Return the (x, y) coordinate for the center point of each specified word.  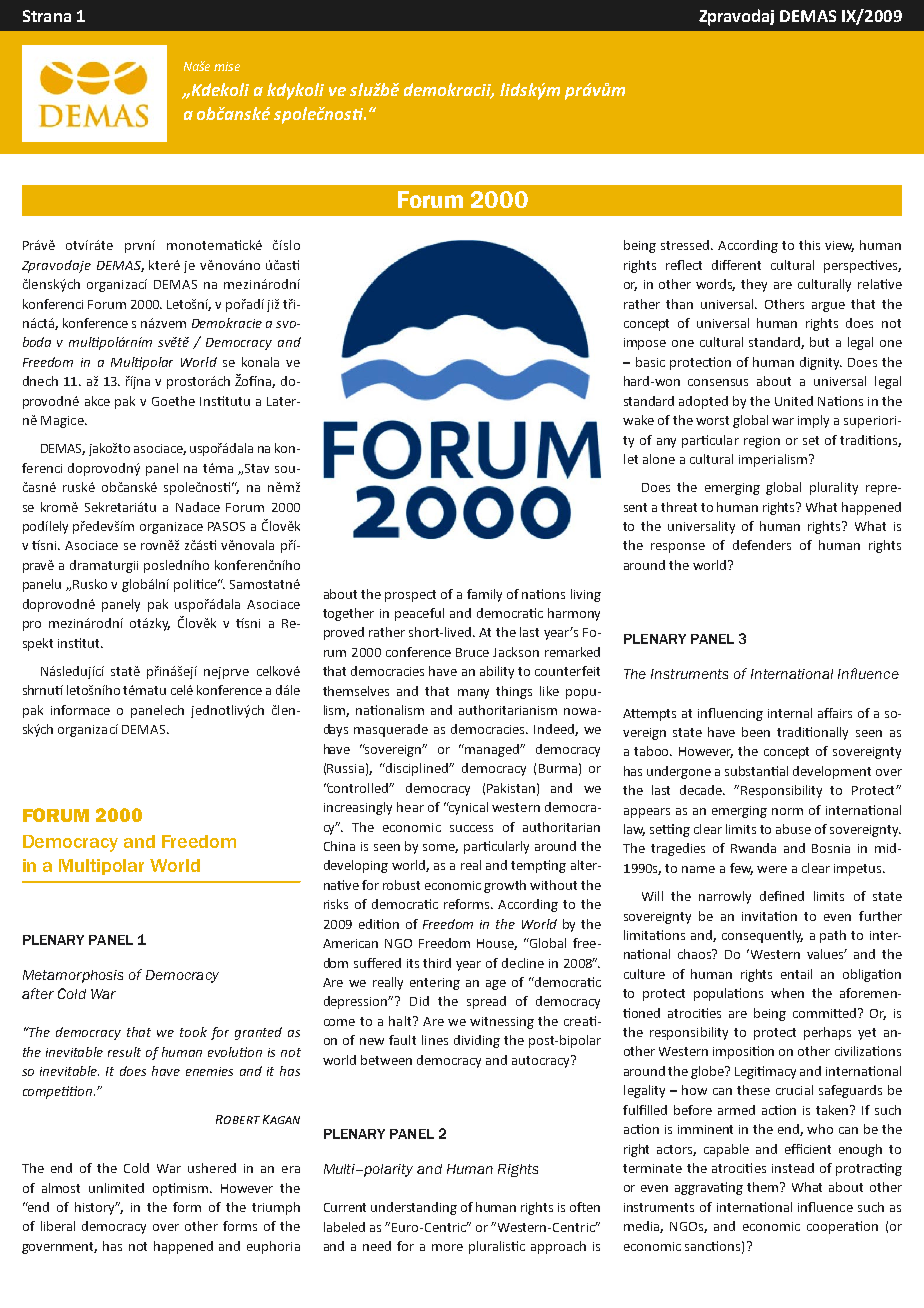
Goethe (173, 401)
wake (638, 420)
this (809, 245)
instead (793, 1168)
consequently (762, 936)
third (437, 963)
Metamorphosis (73, 976)
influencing (730, 714)
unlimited (116, 1188)
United (794, 401)
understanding (414, 1208)
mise (227, 66)
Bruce (472, 652)
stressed (686, 245)
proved (344, 633)
